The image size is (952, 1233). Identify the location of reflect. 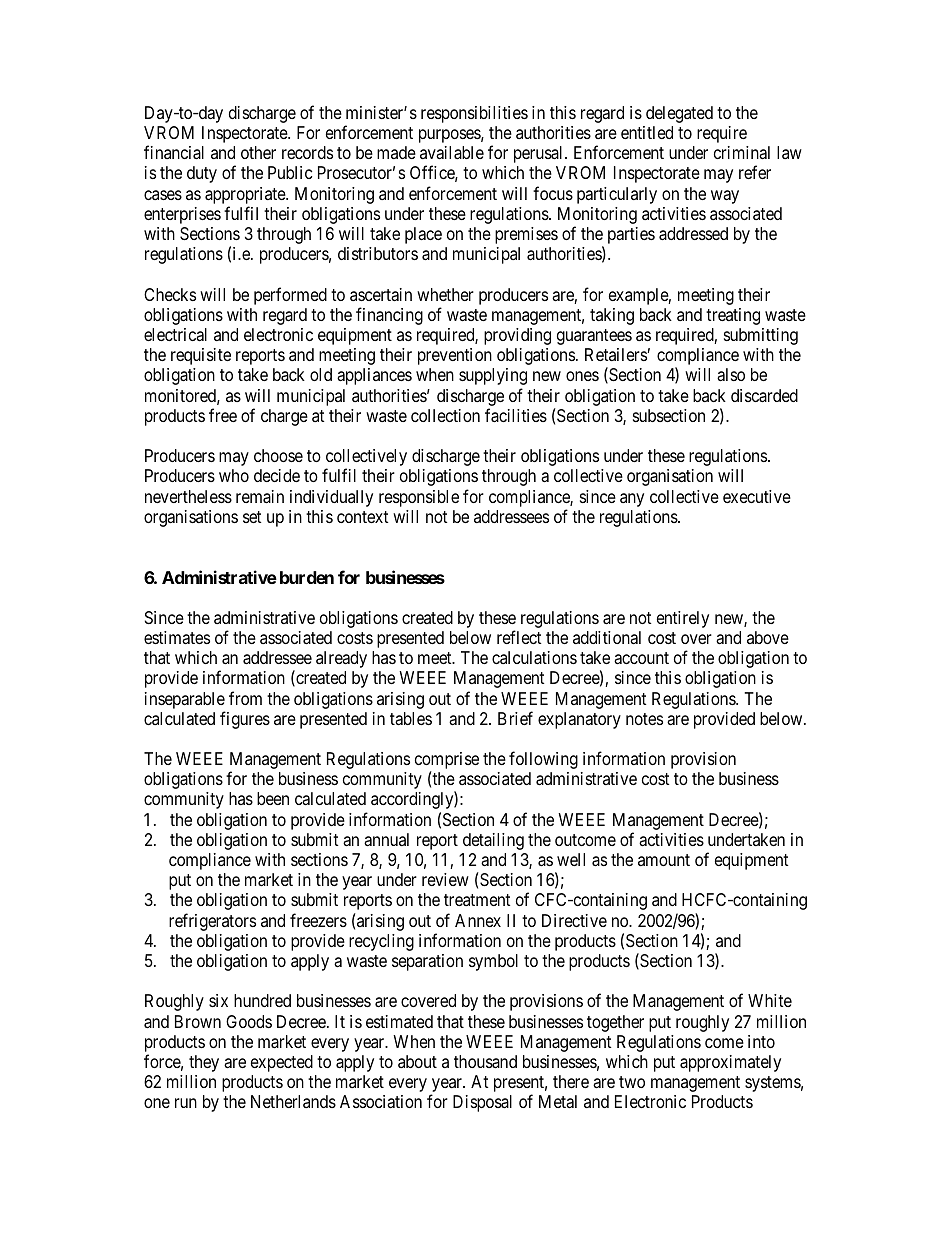
(519, 637).
